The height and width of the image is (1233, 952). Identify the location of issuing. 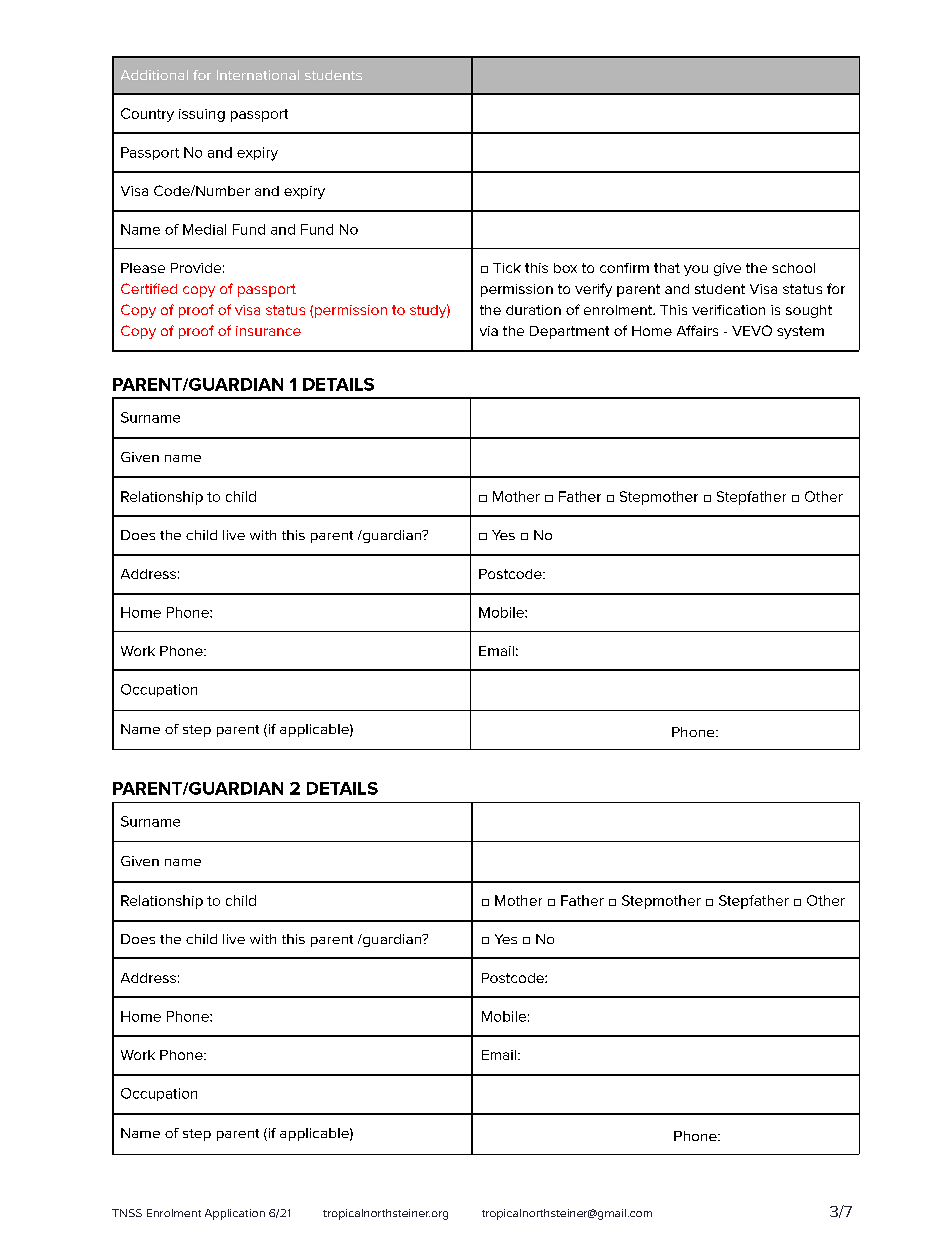
(202, 115).
